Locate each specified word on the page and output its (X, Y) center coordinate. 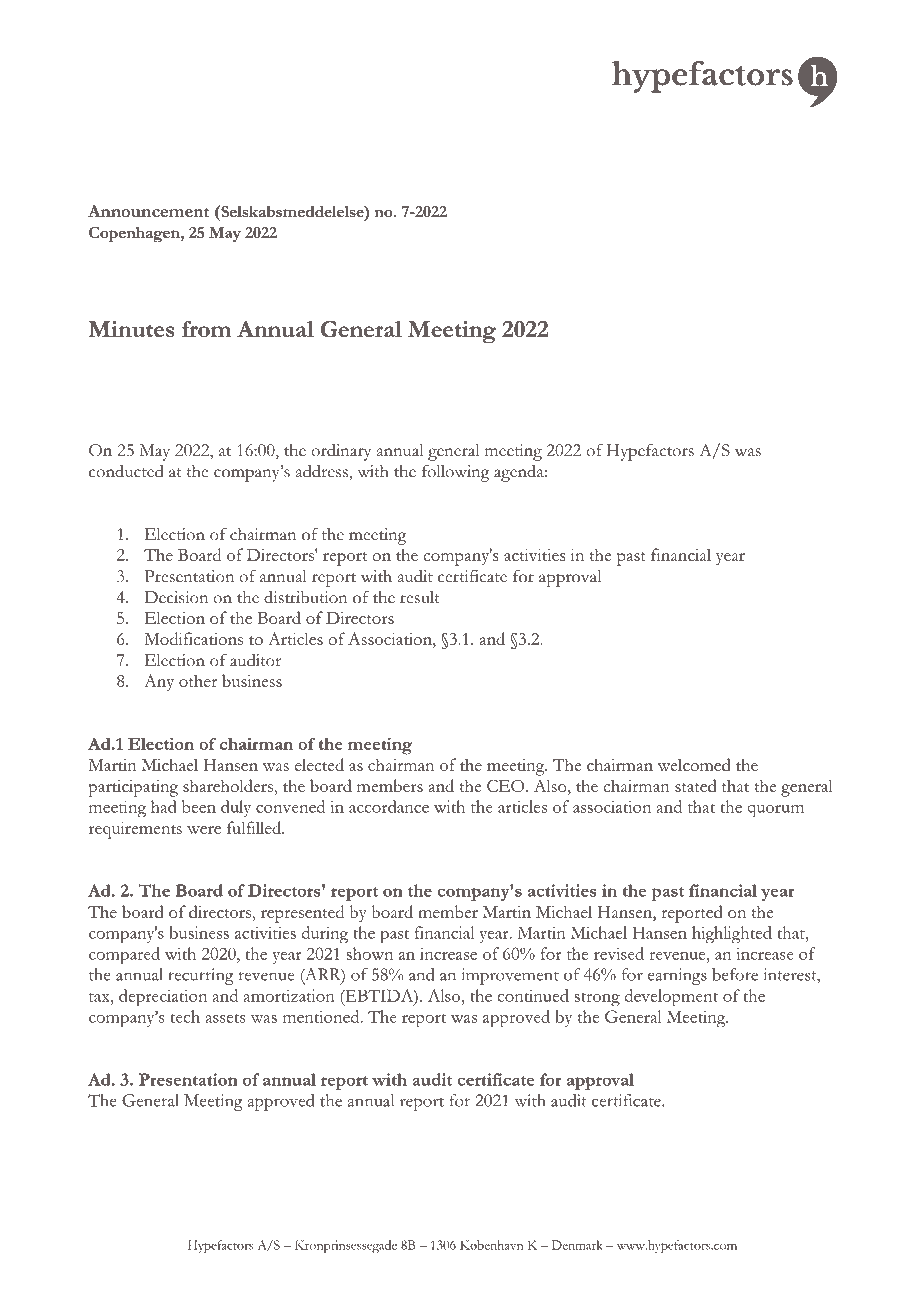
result (420, 597)
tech (185, 1016)
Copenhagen (135, 235)
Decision (176, 597)
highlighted (732, 935)
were (204, 830)
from (206, 329)
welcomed (694, 764)
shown (370, 953)
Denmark (577, 1245)
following (455, 473)
